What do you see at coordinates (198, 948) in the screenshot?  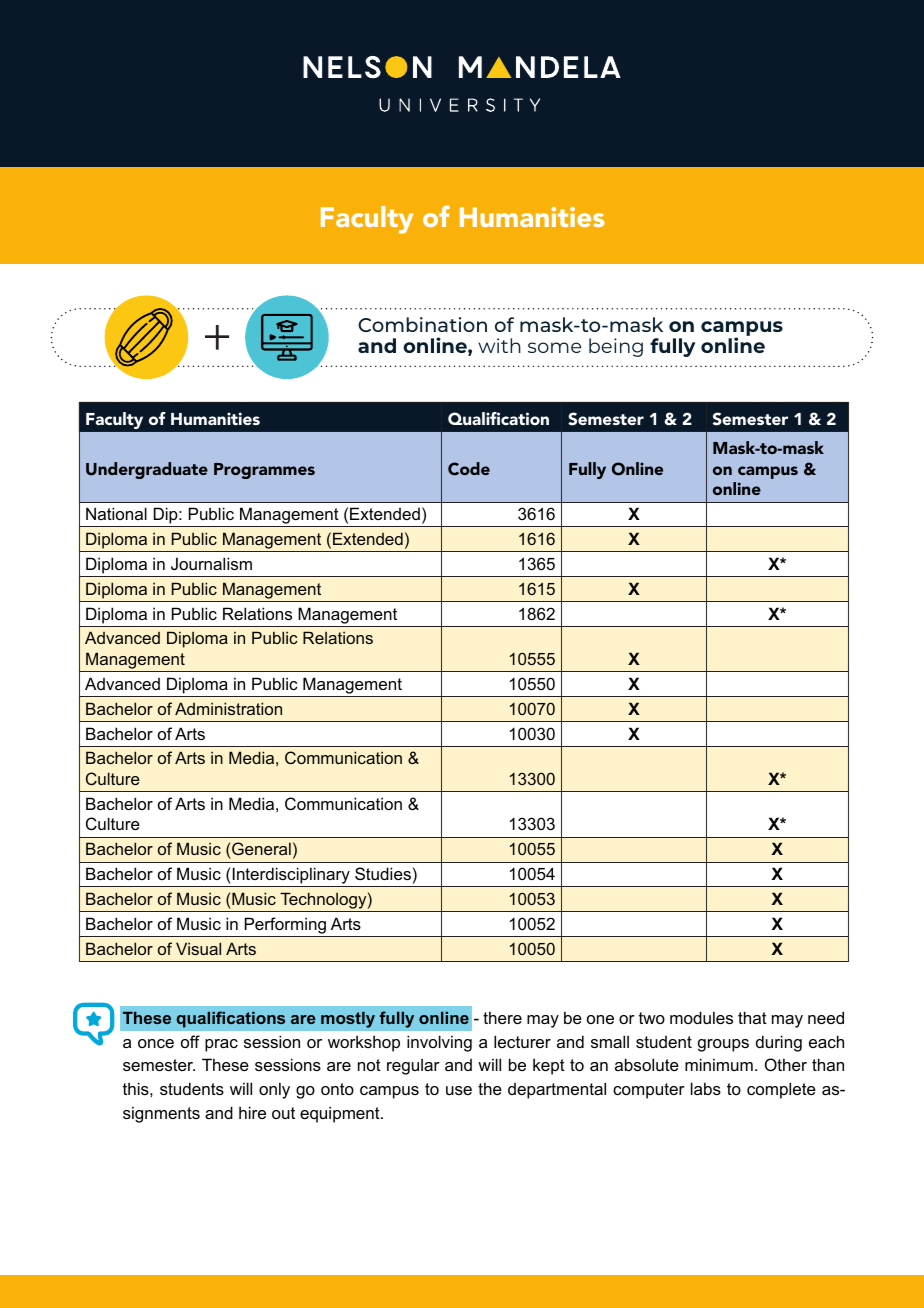 I see `Visual` at bounding box center [198, 948].
